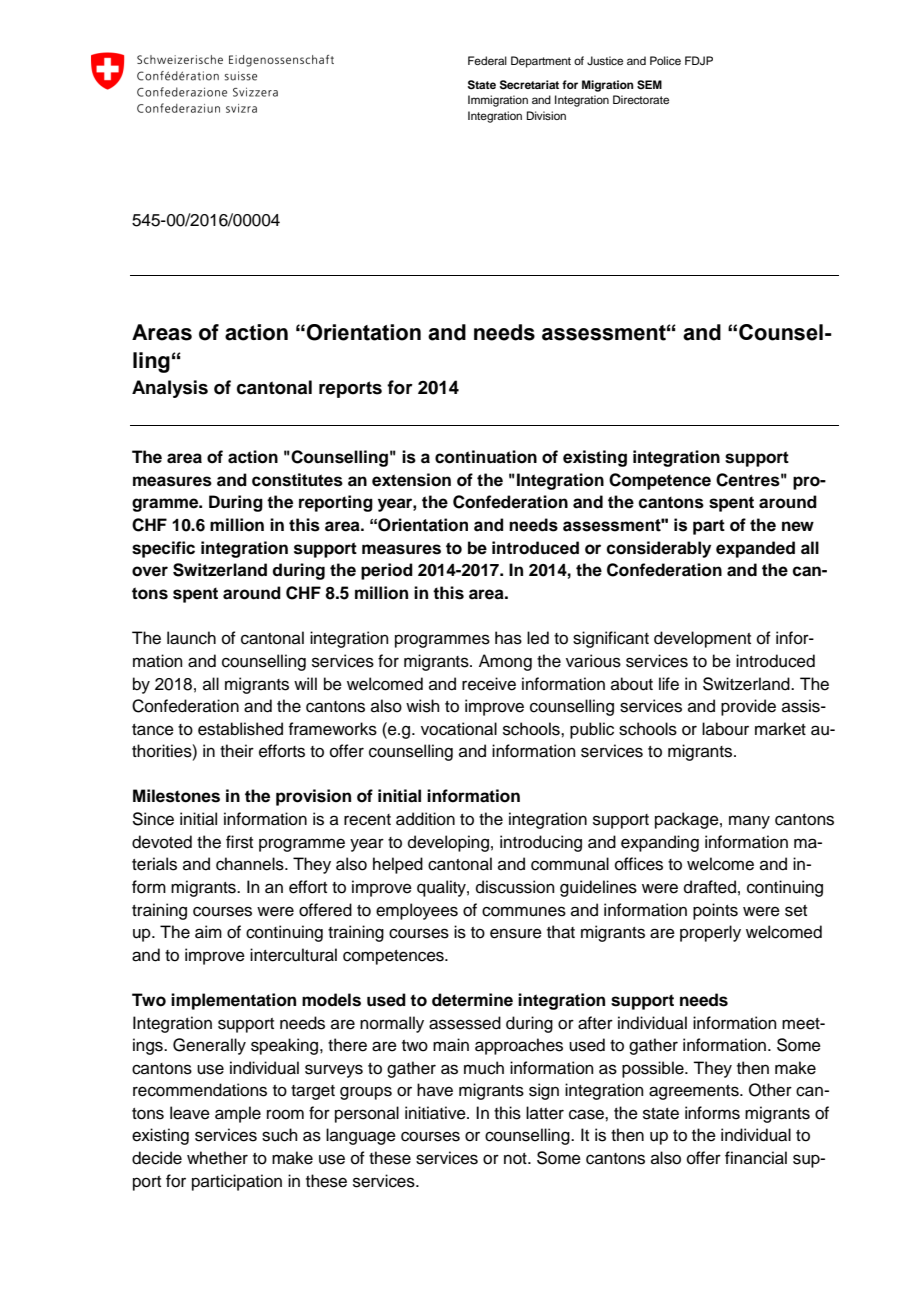  What do you see at coordinates (529, 85) in the screenshot?
I see `Secretariat` at bounding box center [529, 85].
